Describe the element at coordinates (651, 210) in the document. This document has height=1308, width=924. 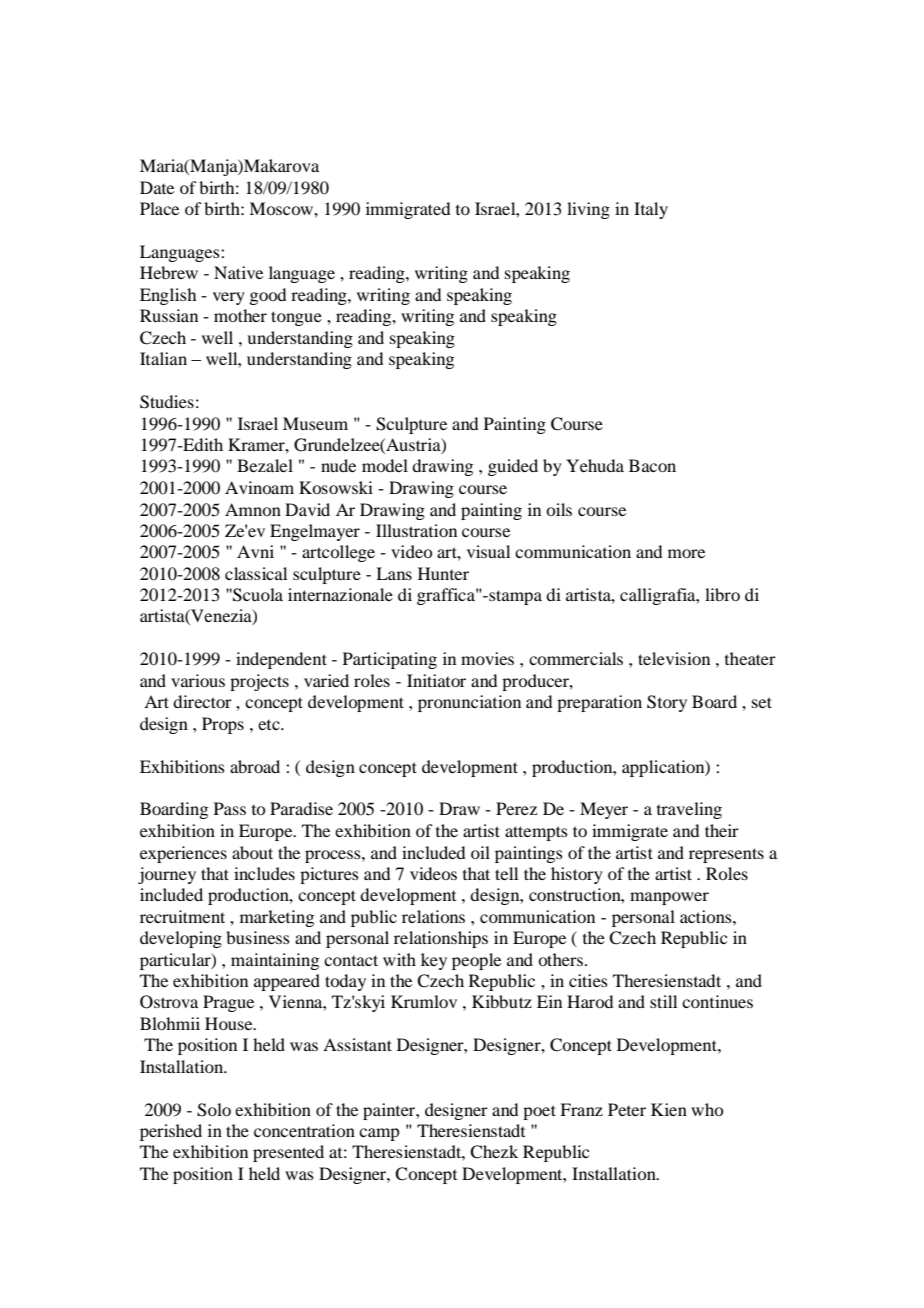
I see `Italy` at that location.
